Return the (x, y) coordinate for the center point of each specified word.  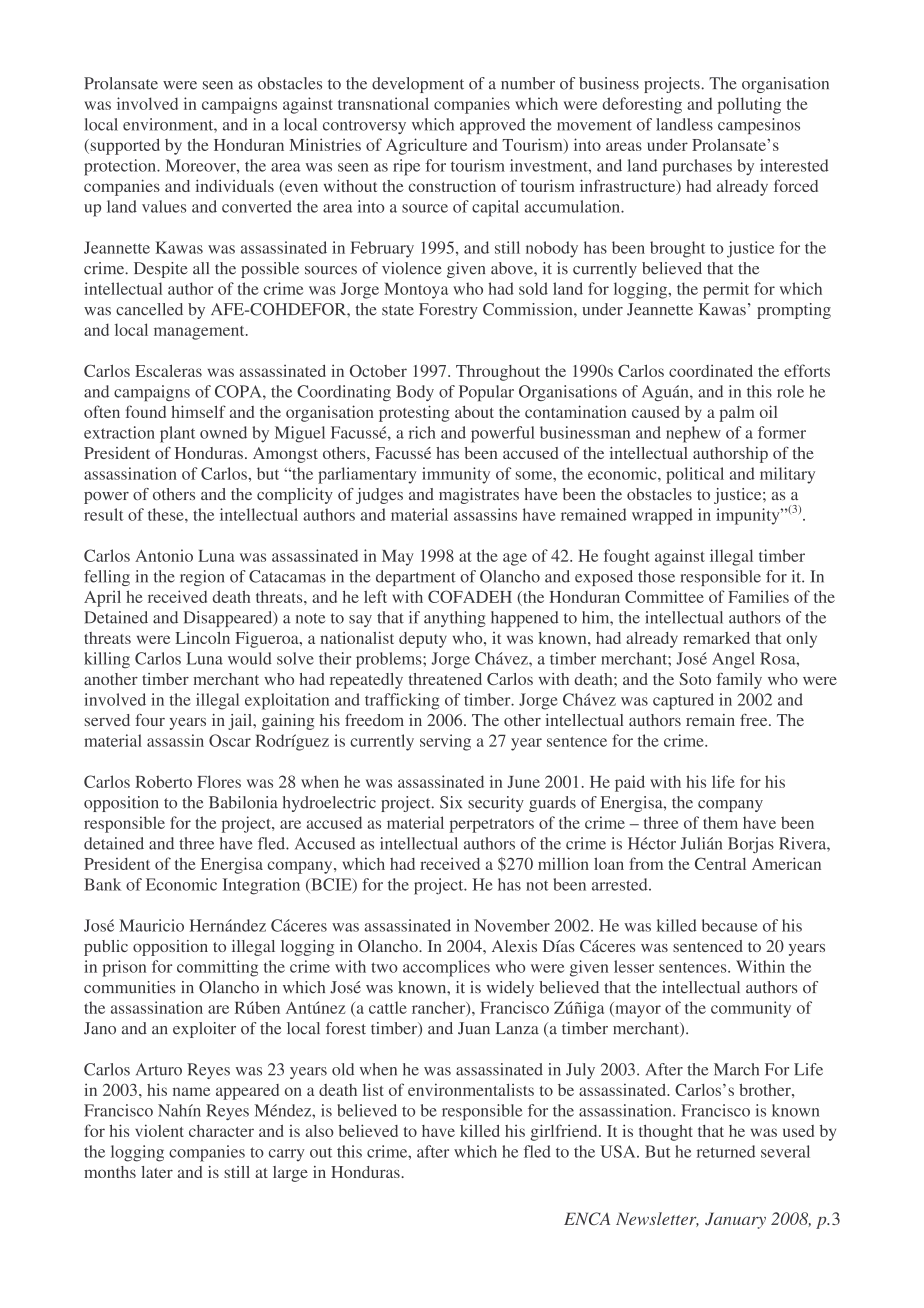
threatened (445, 679)
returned (726, 1151)
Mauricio (151, 925)
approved (493, 126)
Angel (733, 660)
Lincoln (202, 637)
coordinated (711, 370)
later (157, 1172)
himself (198, 411)
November (512, 925)
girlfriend (565, 1132)
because (729, 925)
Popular (486, 393)
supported (124, 146)
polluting (749, 105)
